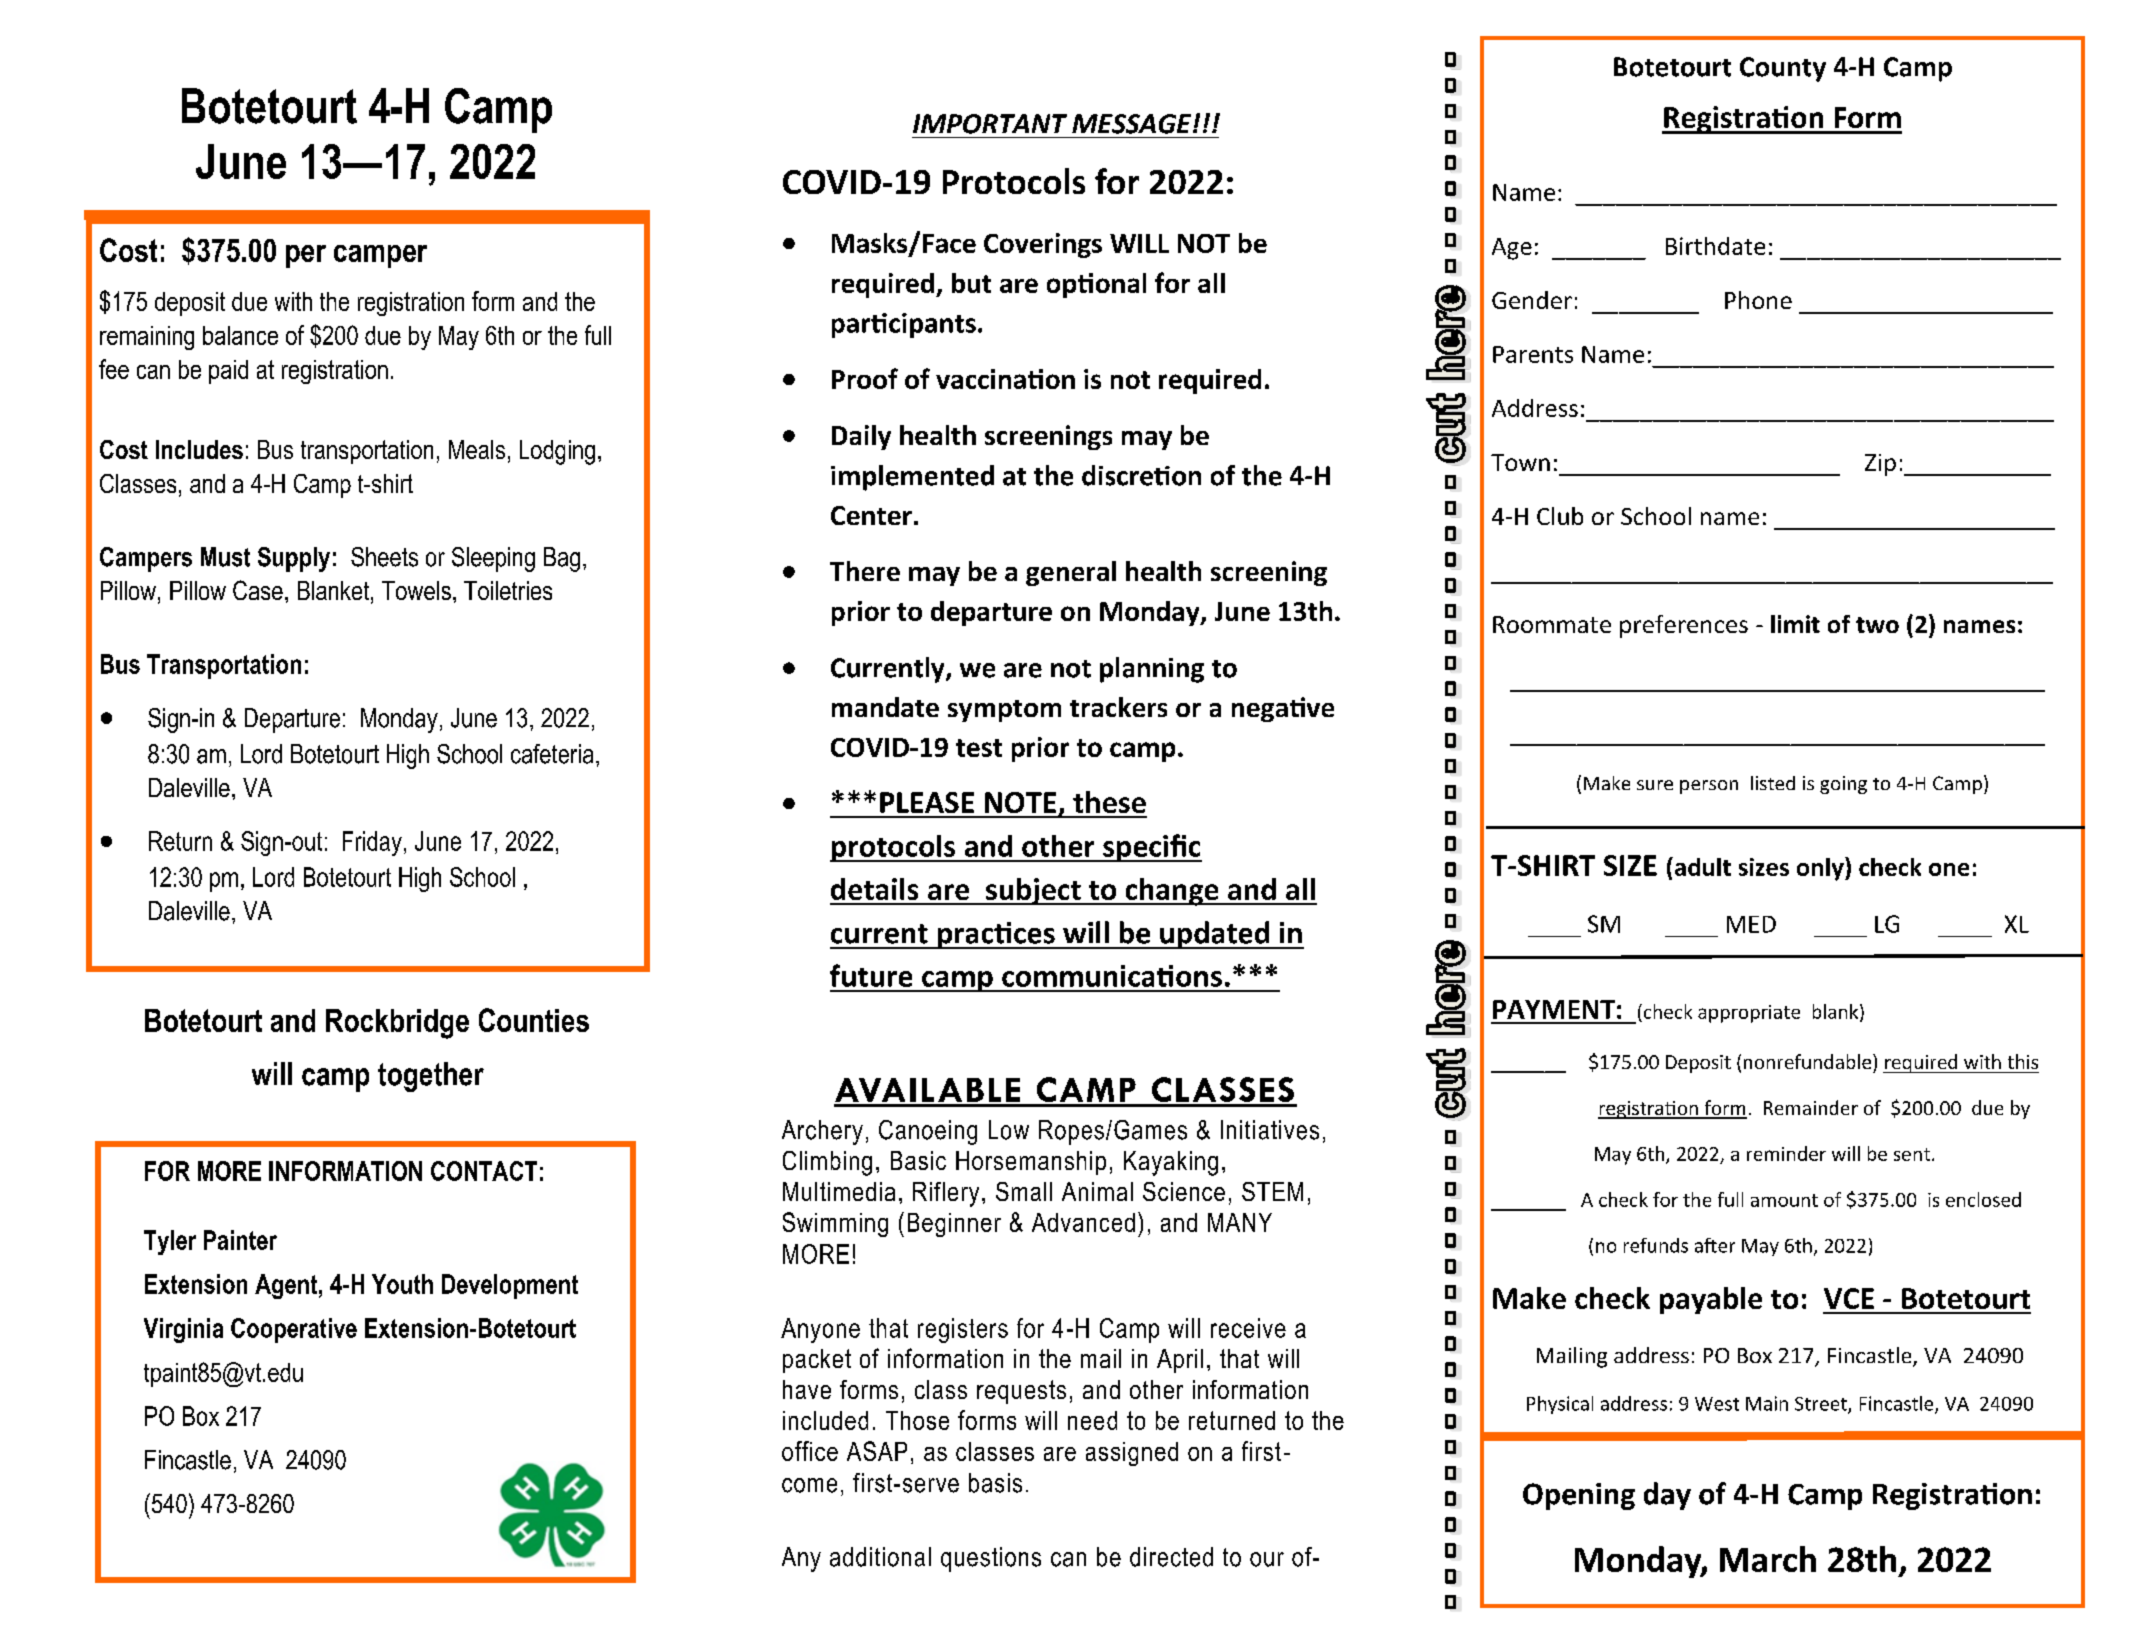 Image resolution: width=2130 pixels, height=1646 pixels. Describe the element at coordinates (1715, 246) in the document. I see `Birthdate` at that location.
